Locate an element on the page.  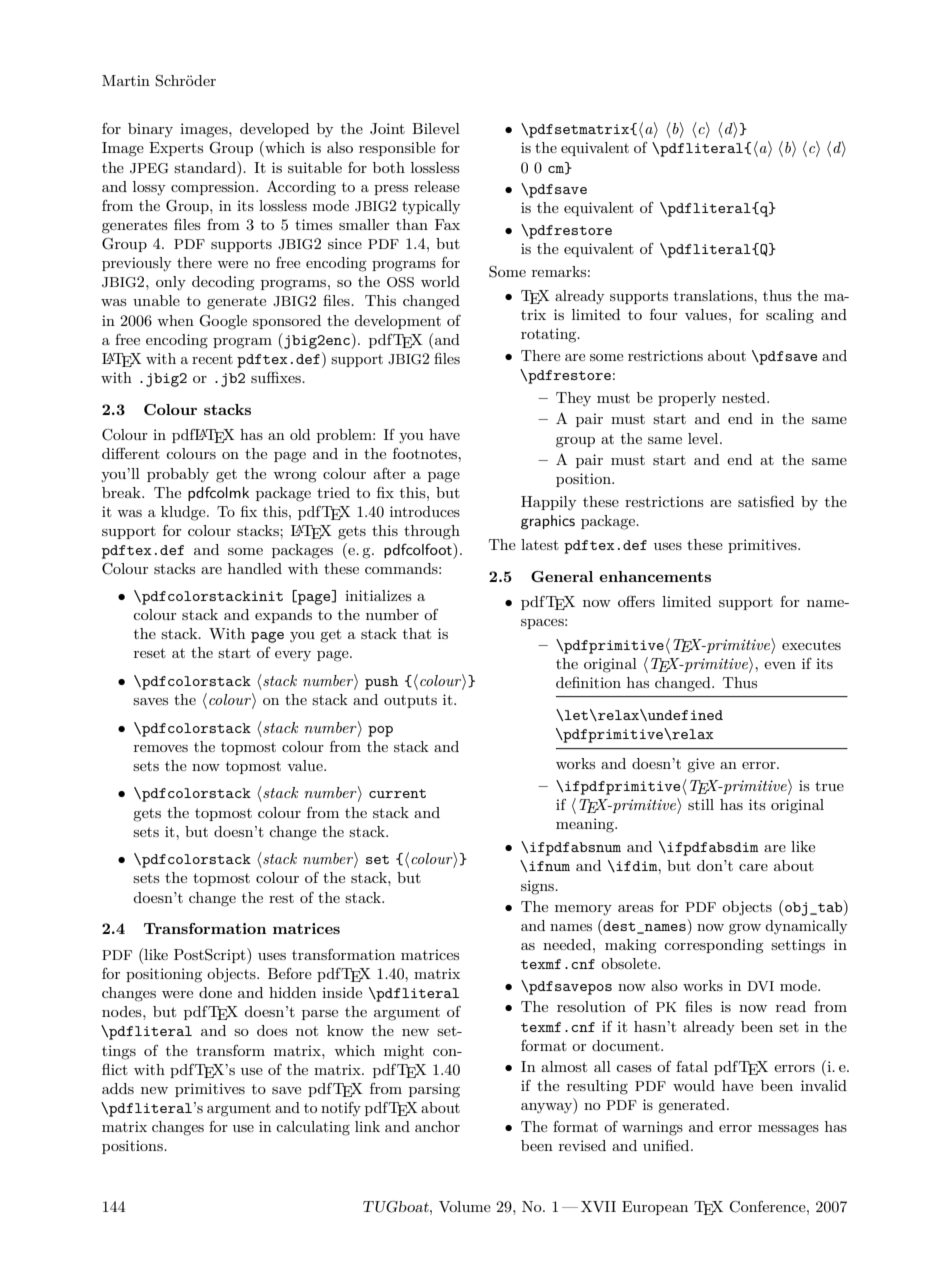
rotating is located at coordinates (550, 335).
